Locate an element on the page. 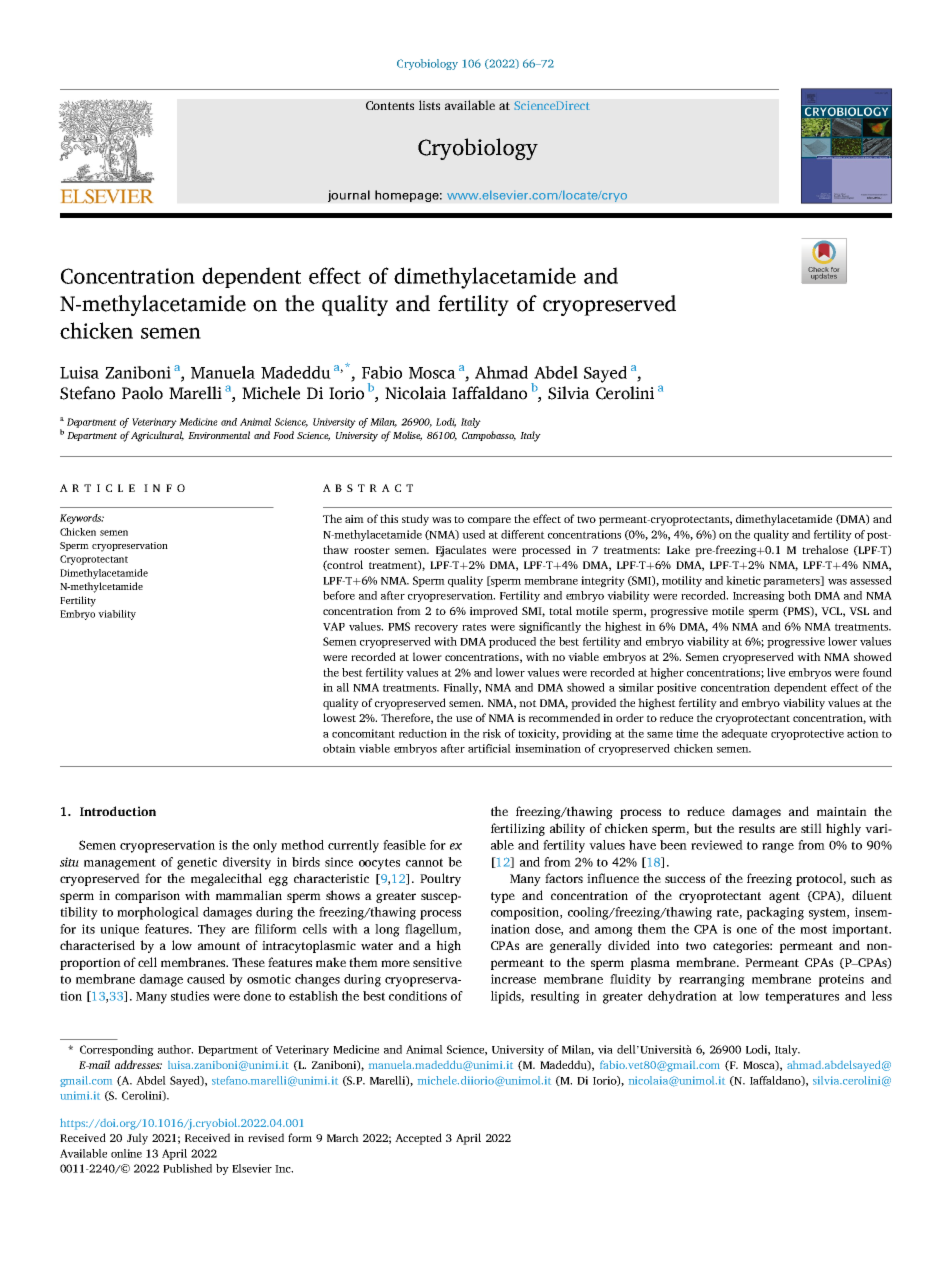 The height and width of the page is (1270, 952). Food is located at coordinates (283, 435).
